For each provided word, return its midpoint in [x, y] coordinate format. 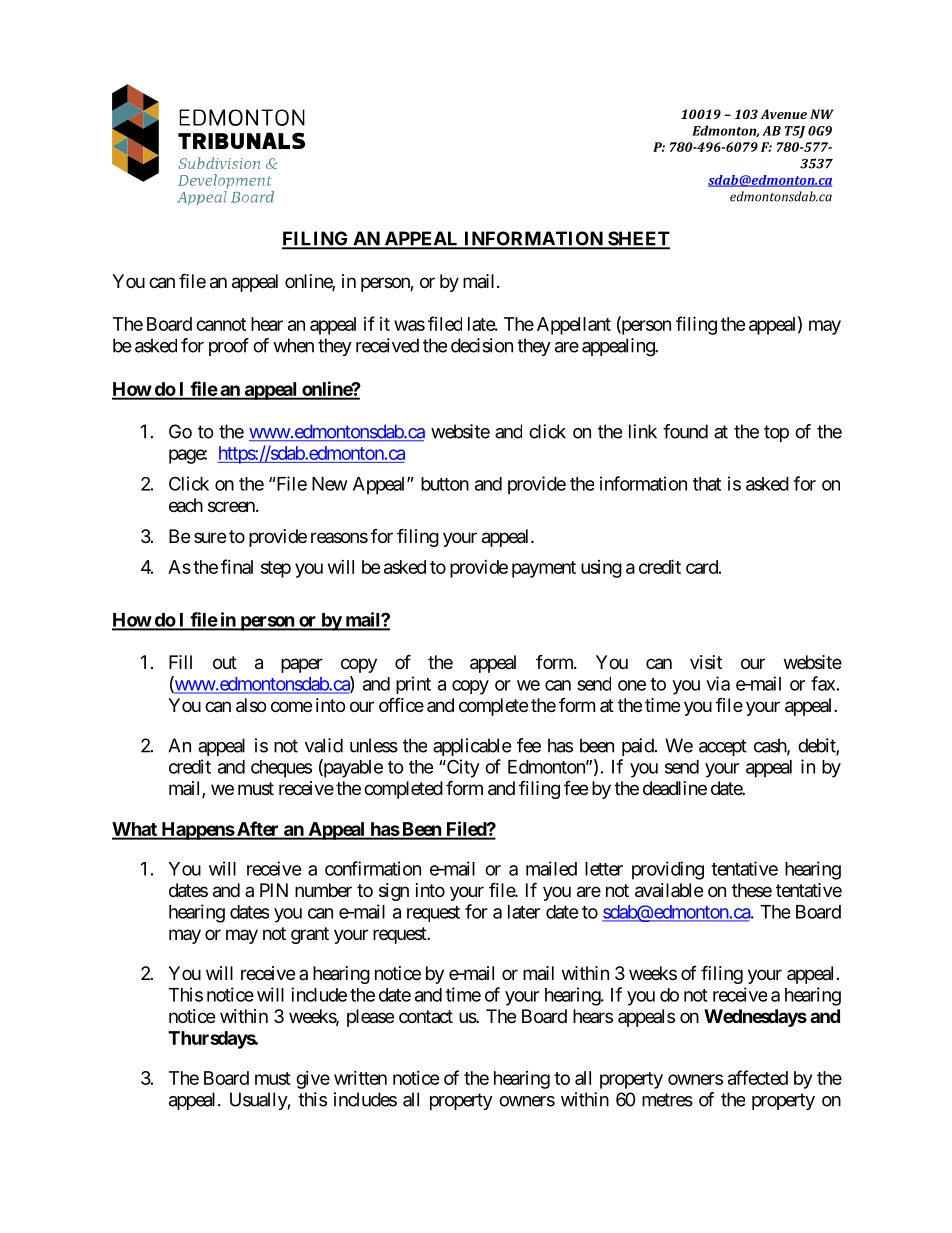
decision [482, 345]
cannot [221, 324]
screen [232, 506]
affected [758, 1077]
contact [426, 1016]
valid [324, 745]
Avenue [783, 114]
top [776, 433]
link [643, 431]
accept [723, 747]
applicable [472, 747]
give [313, 1080]
